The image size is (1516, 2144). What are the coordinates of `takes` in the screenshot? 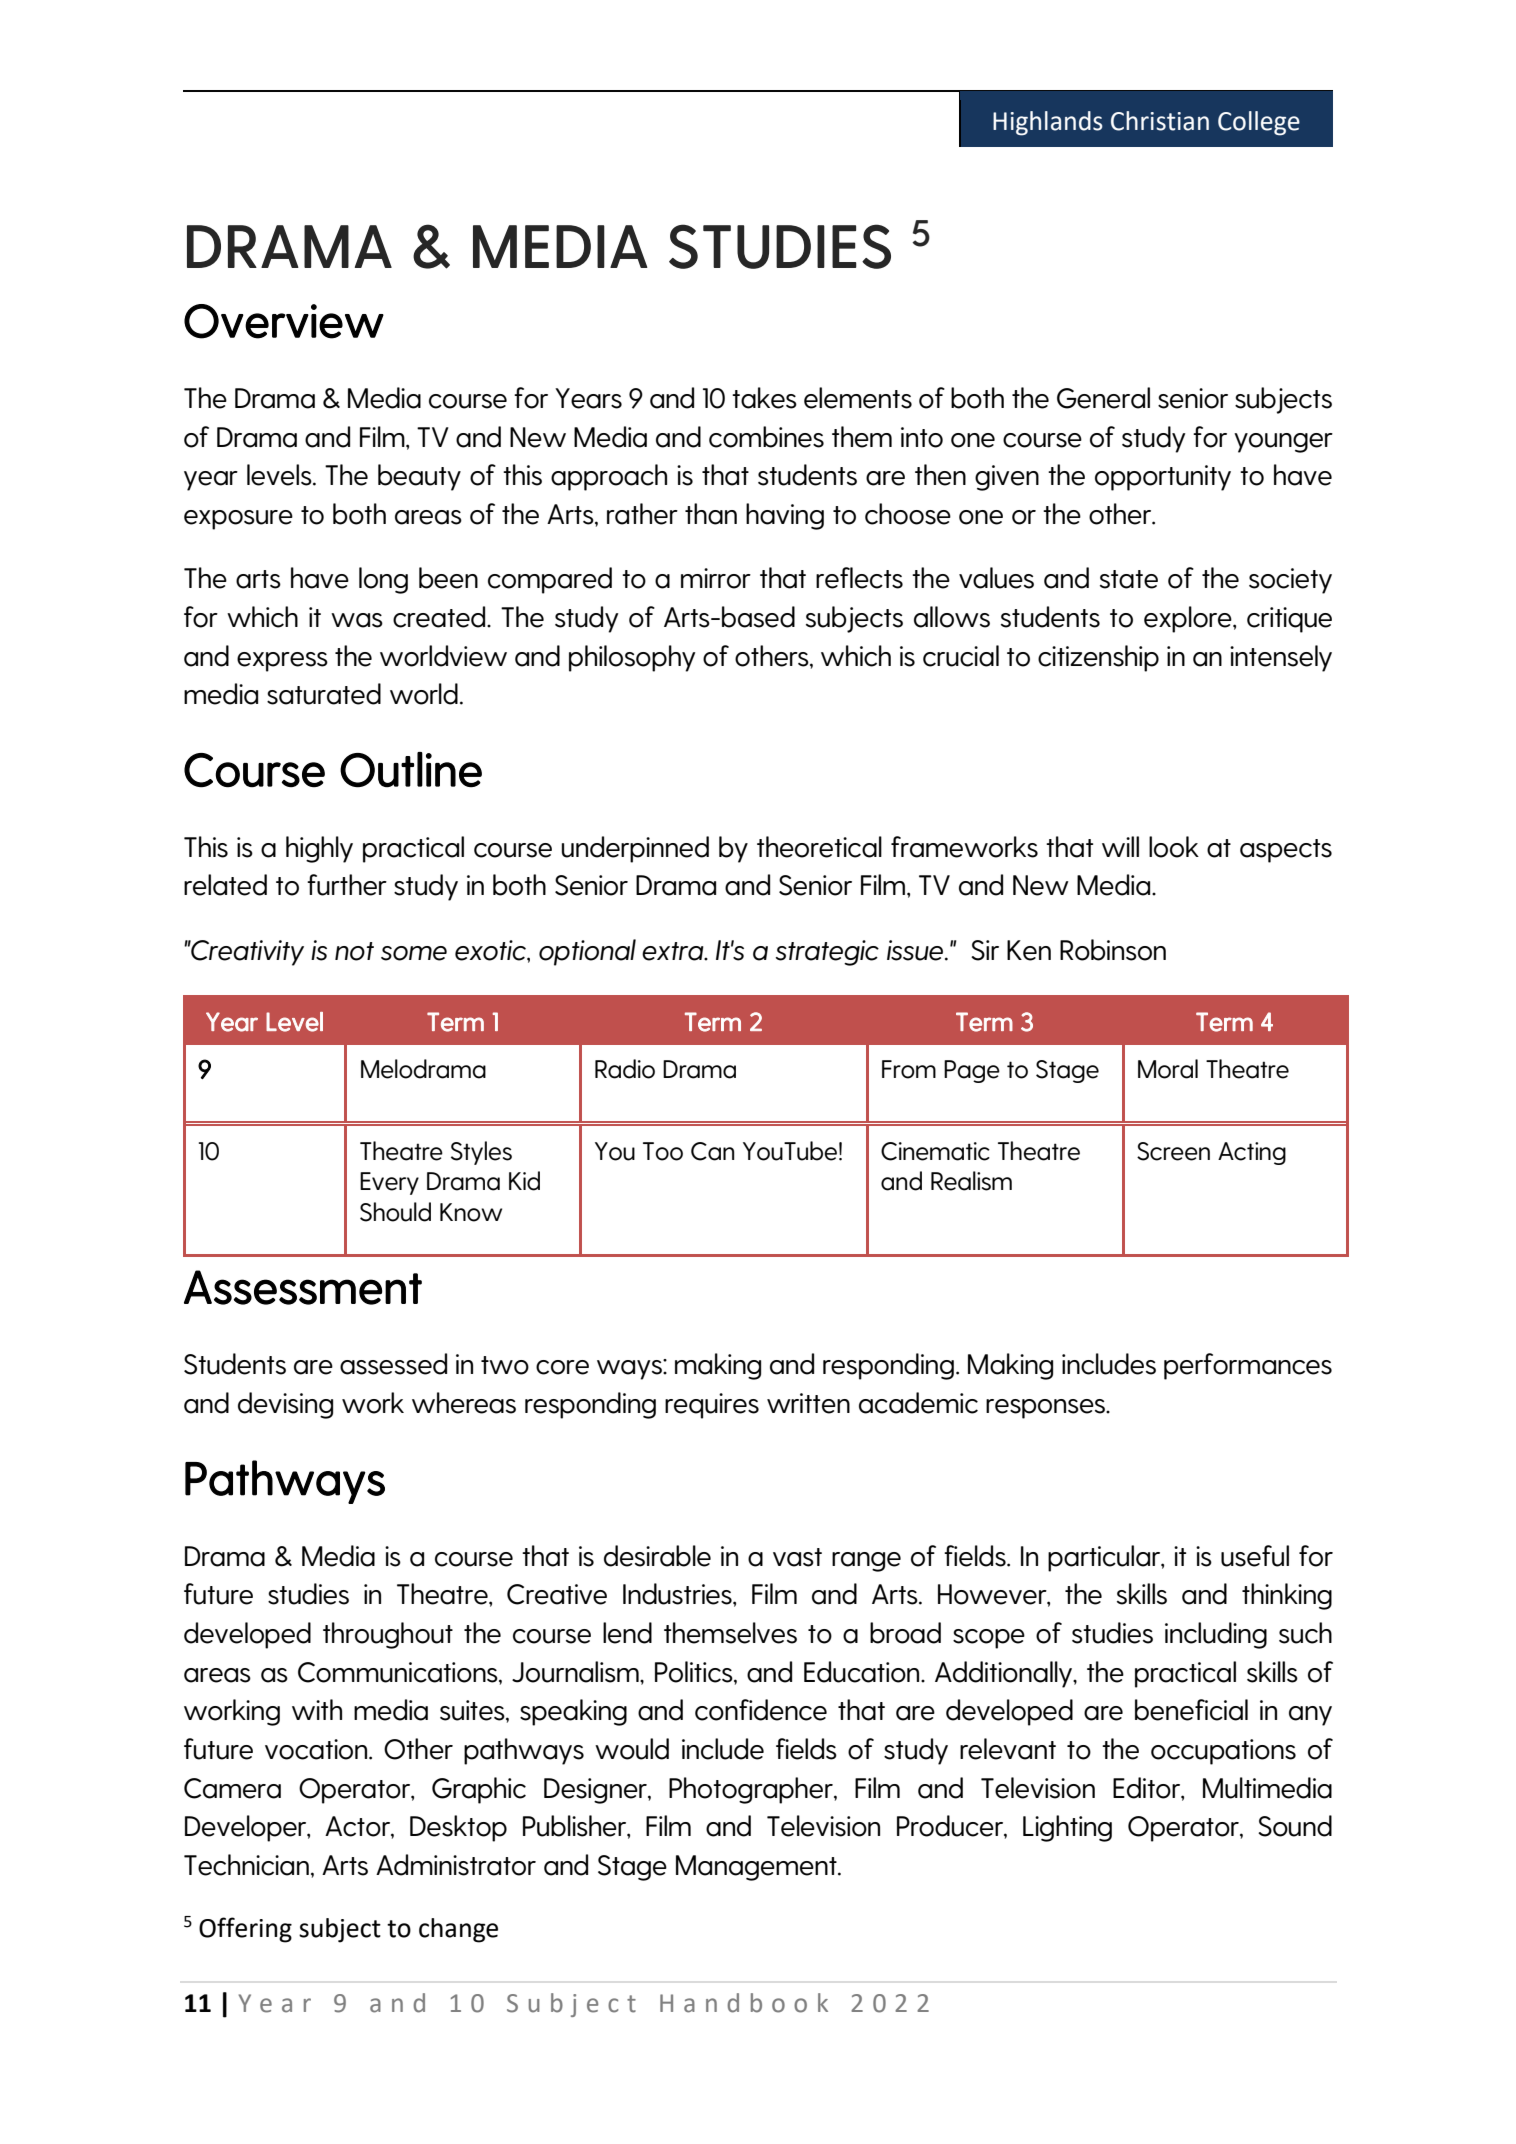 It's located at (764, 398).
